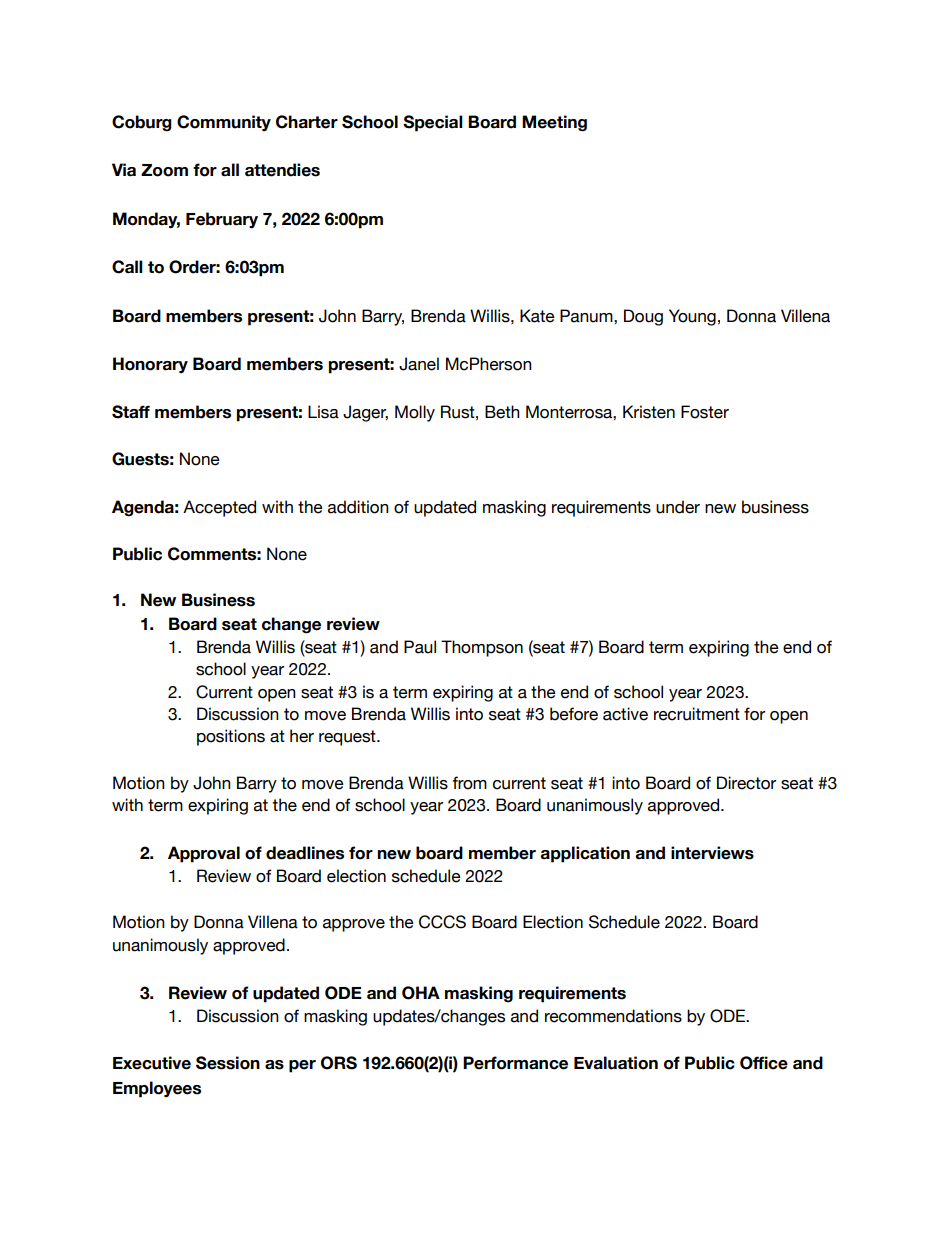  Describe the element at coordinates (515, 1063) in the screenshot. I see `Performance` at that location.
